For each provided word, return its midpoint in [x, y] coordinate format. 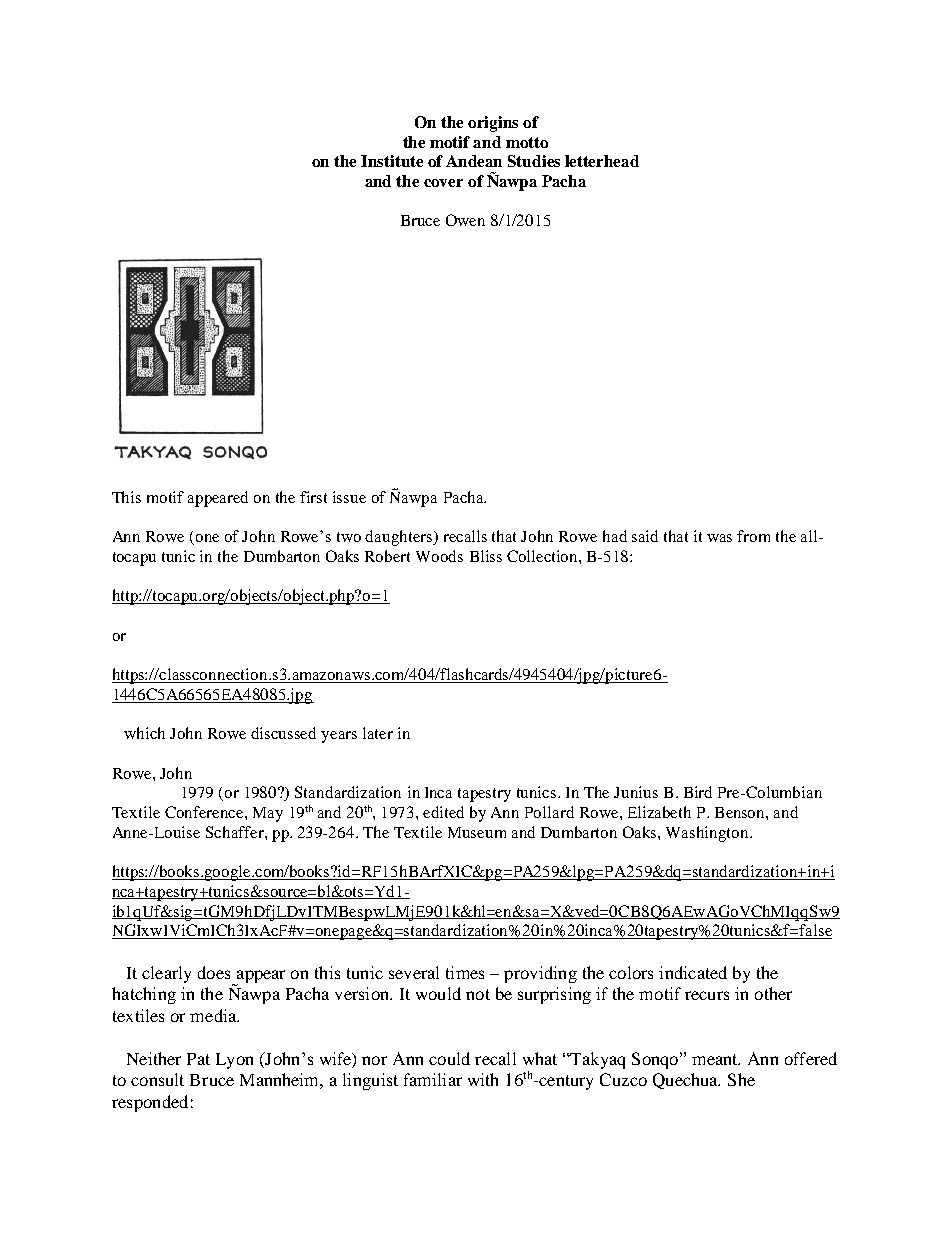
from [753, 536]
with [483, 1079]
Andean [474, 161]
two [349, 537]
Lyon [234, 1061]
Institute [392, 161]
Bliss [486, 556]
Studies [534, 161]
